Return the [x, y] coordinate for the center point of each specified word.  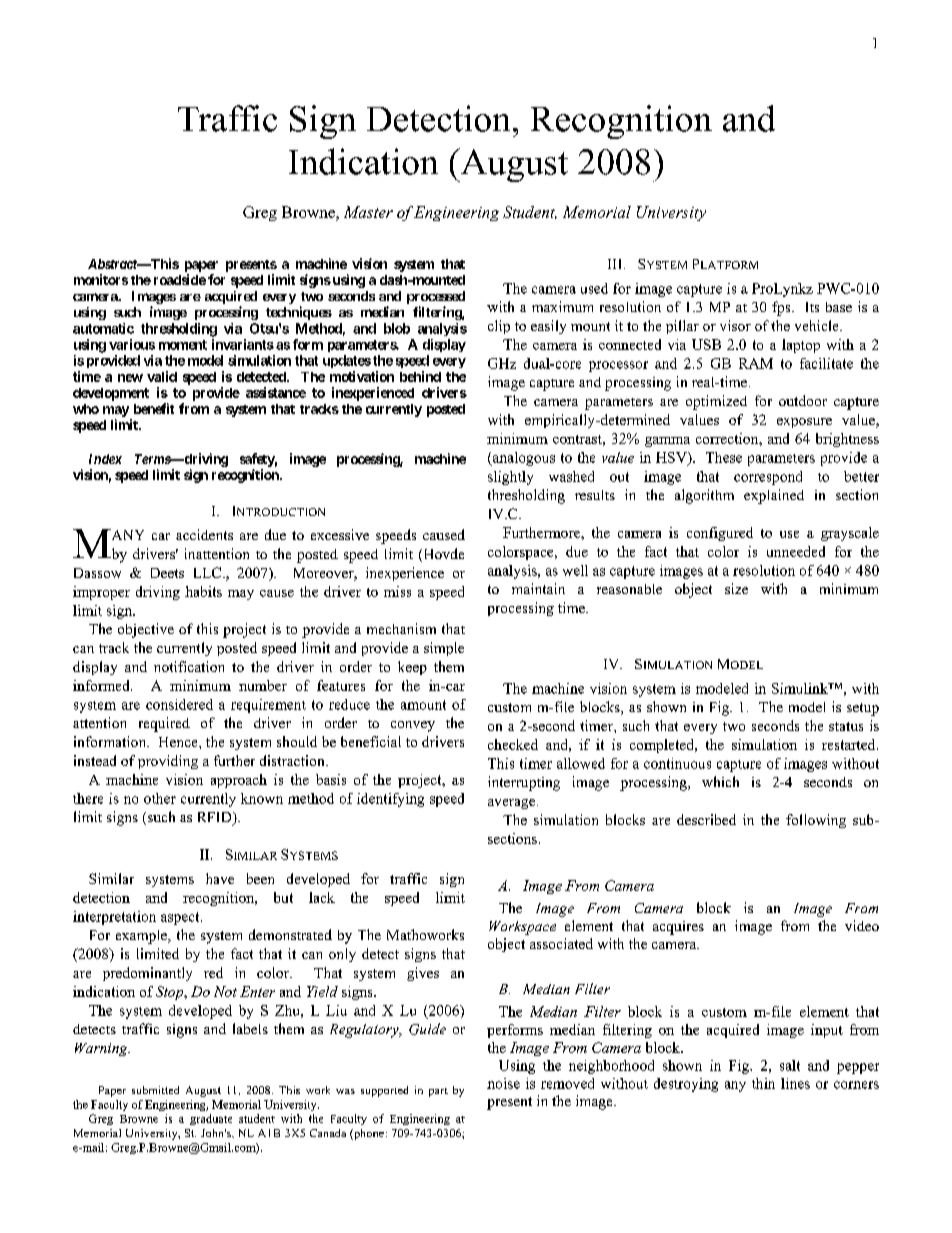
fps [782, 308]
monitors [101, 279]
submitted [155, 1090]
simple [444, 649]
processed [436, 297]
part [438, 1092]
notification [189, 666]
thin [763, 1083]
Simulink [801, 688]
